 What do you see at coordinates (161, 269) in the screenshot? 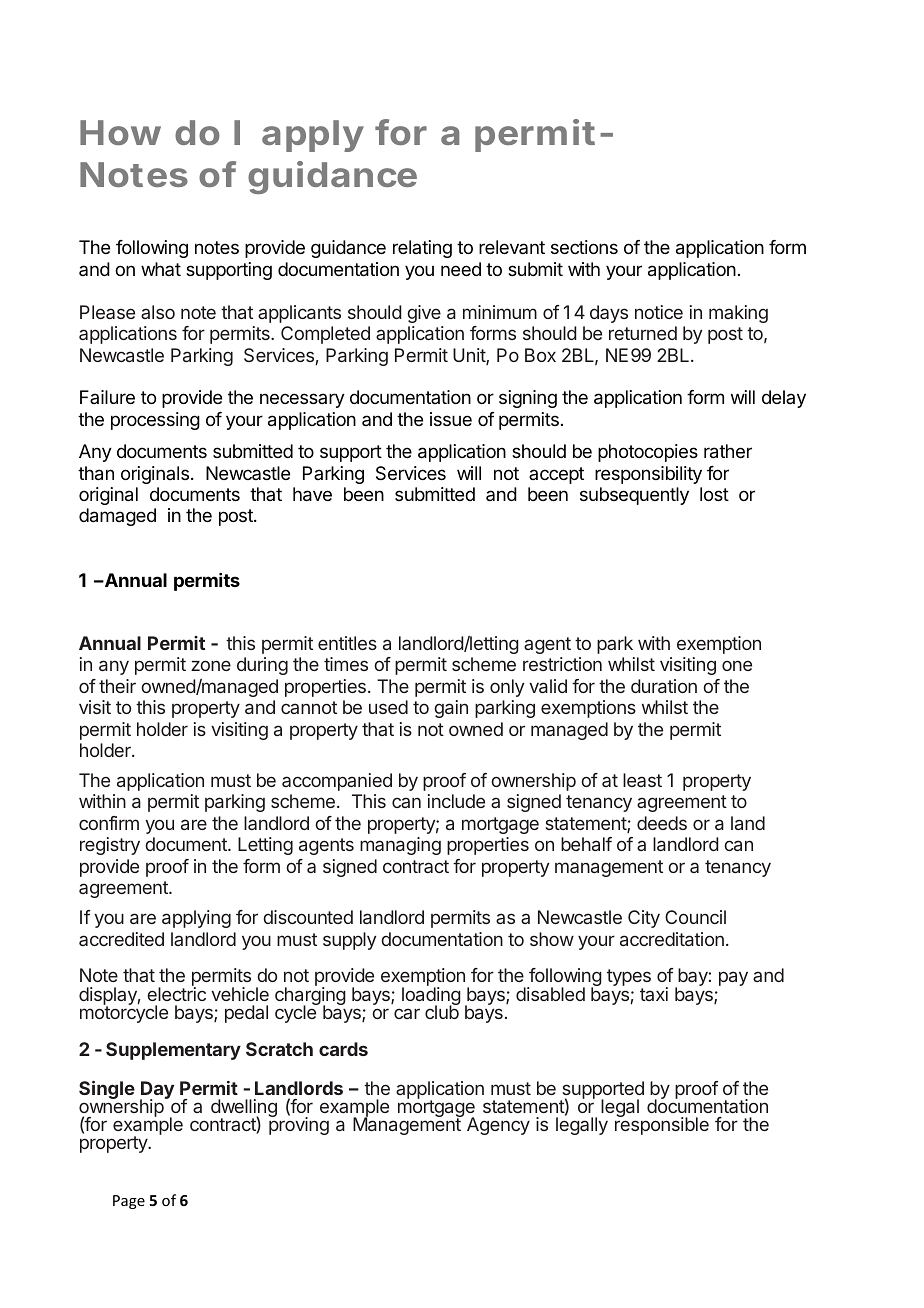
I see `what` at bounding box center [161, 269].
